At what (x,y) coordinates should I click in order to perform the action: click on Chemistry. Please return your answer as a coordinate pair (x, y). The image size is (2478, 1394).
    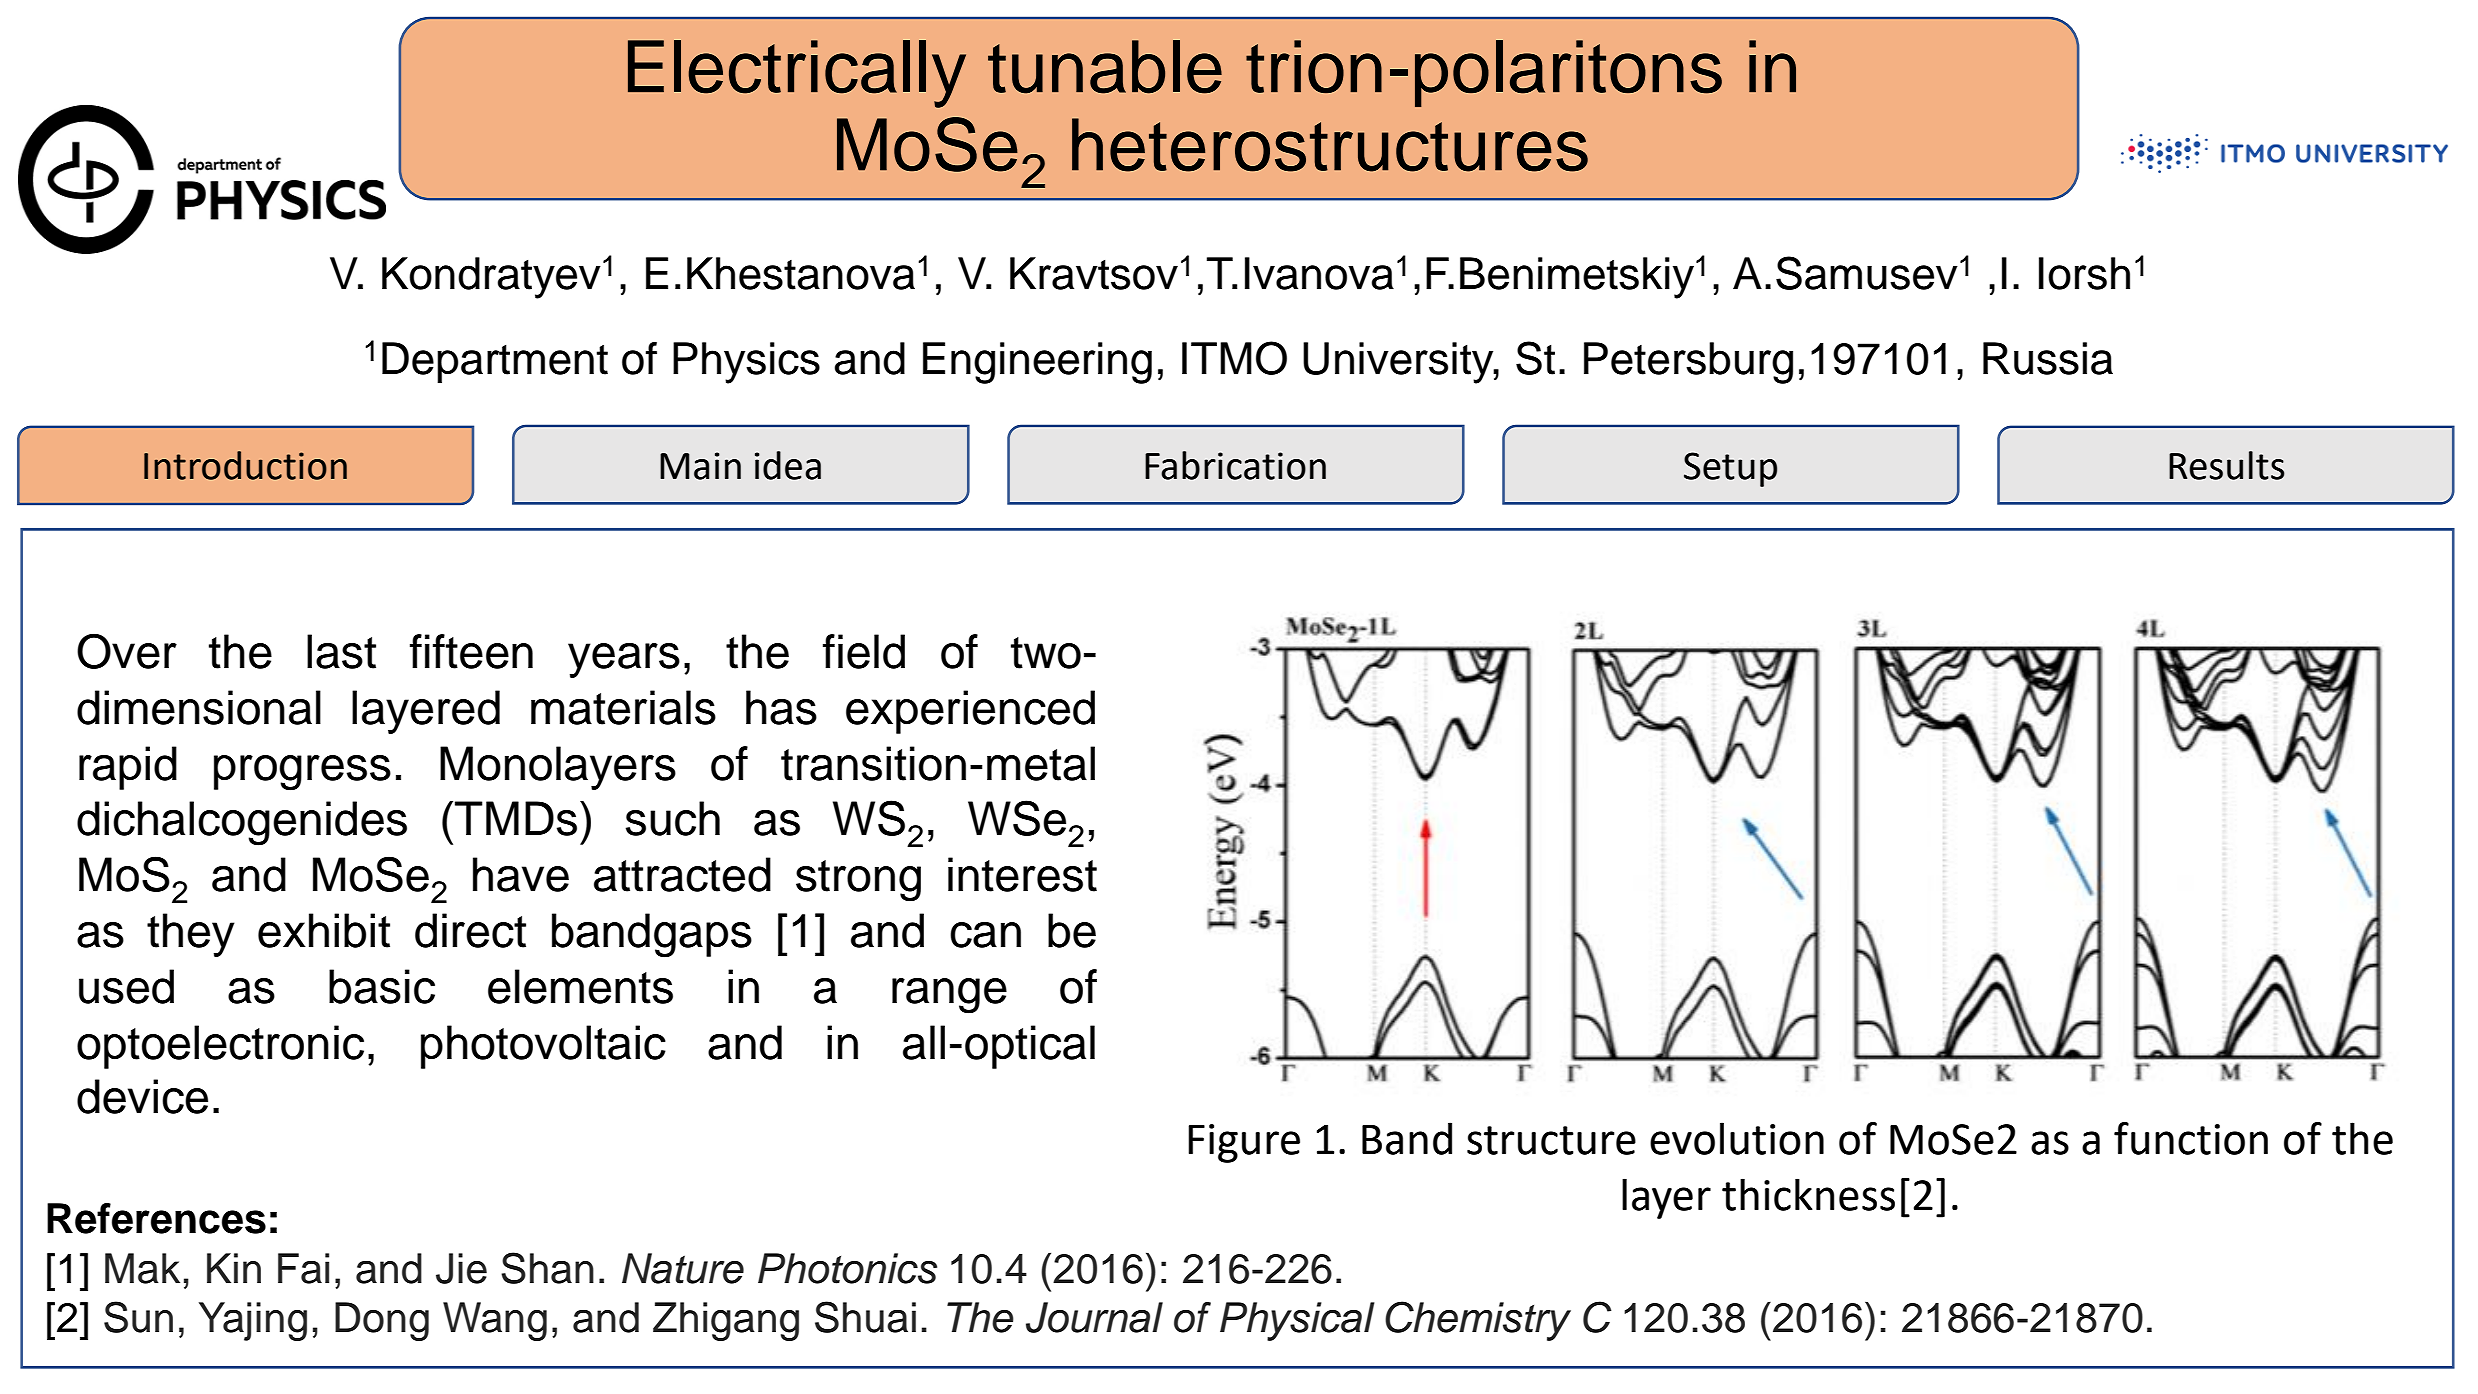
    Looking at the image, I should click on (1478, 1321).
